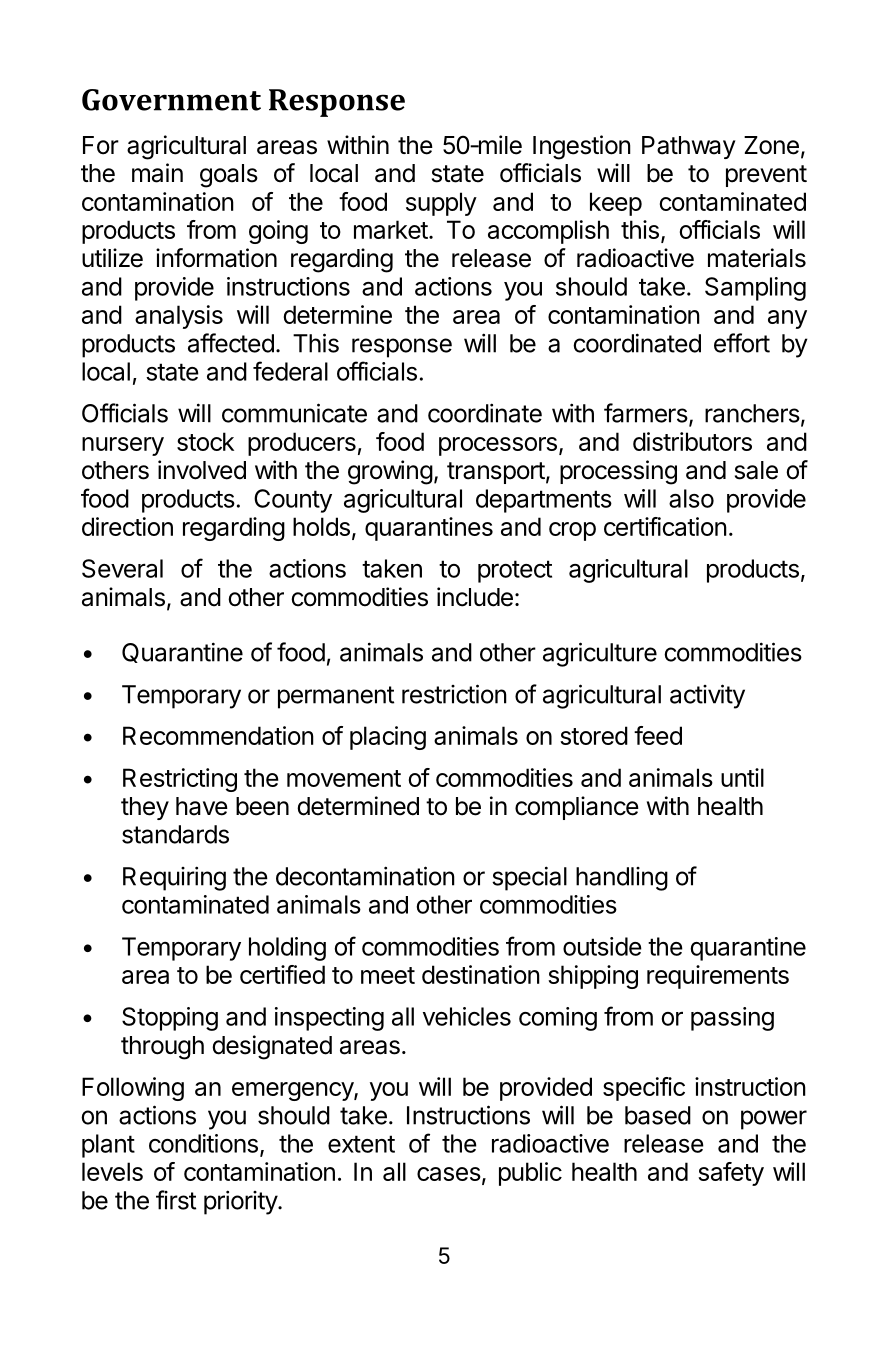  What do you see at coordinates (689, 147) in the page?
I see `Pathway` at bounding box center [689, 147].
